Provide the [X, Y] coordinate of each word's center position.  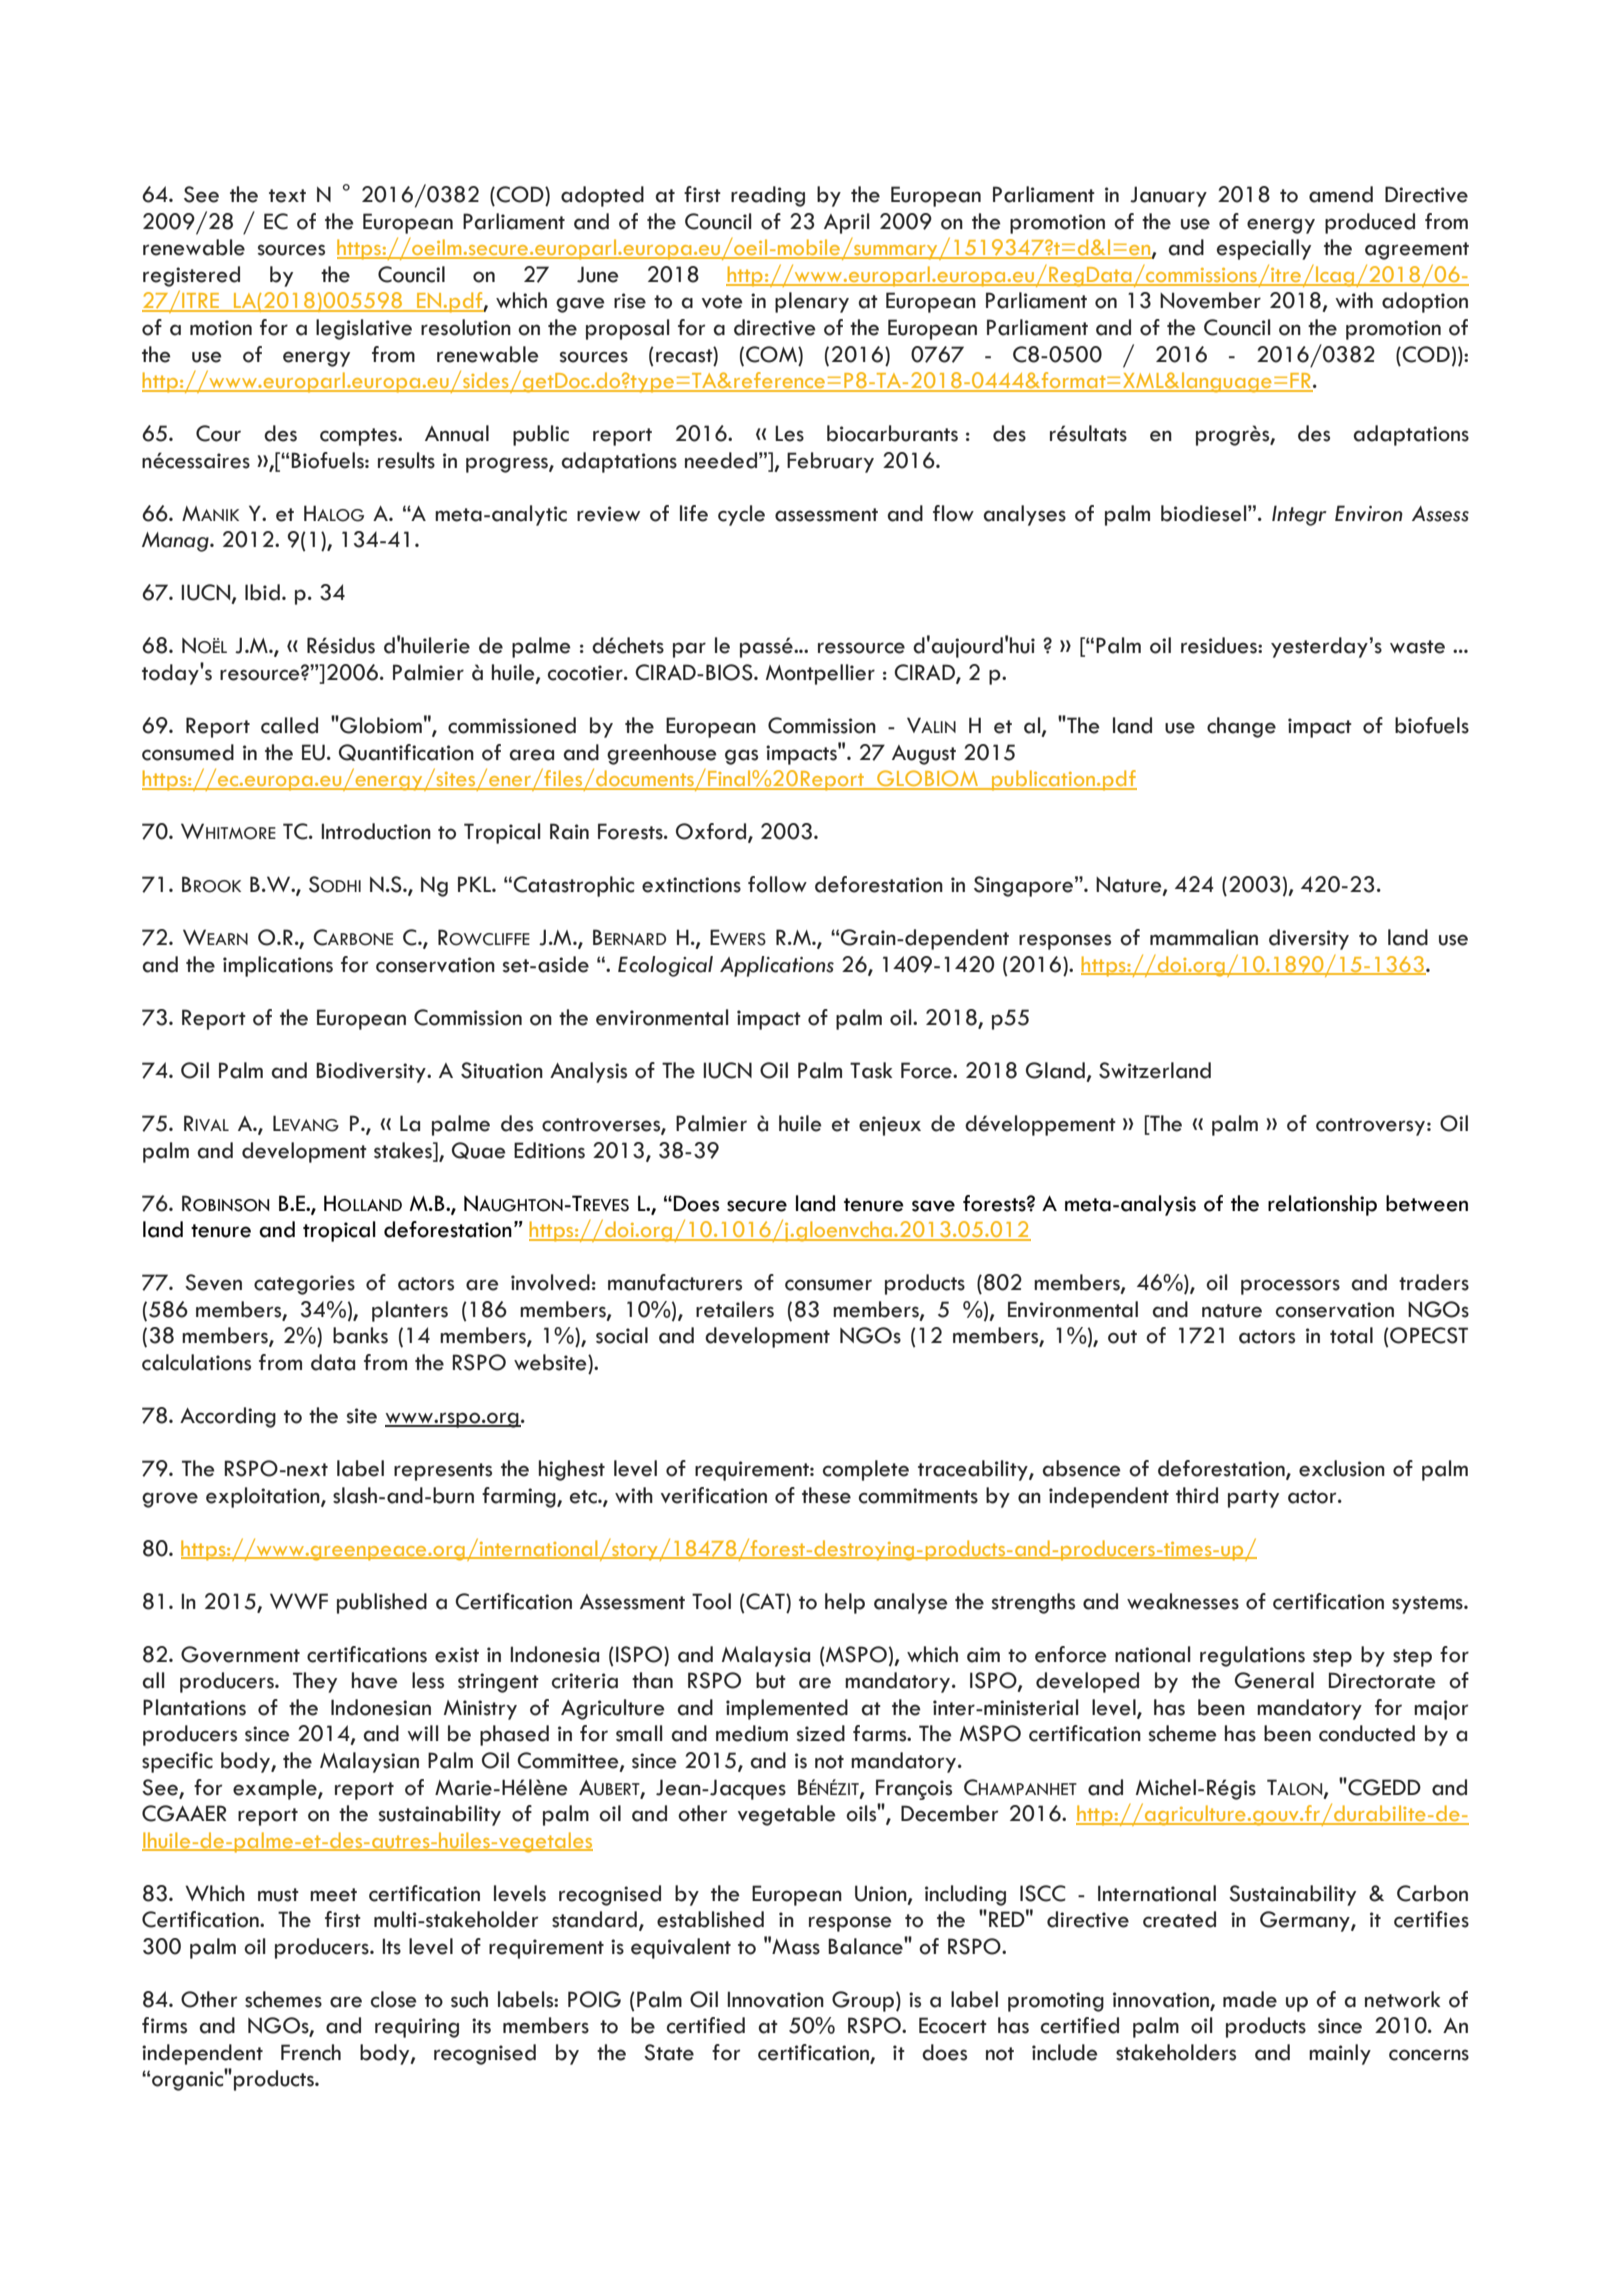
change [1241, 727]
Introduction [376, 831]
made [1250, 1999]
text [287, 196]
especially [1264, 249]
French [311, 2052]
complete [866, 1470]
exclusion [1342, 1468]
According [228, 1417]
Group [863, 2001]
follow [777, 884]
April [846, 223]
